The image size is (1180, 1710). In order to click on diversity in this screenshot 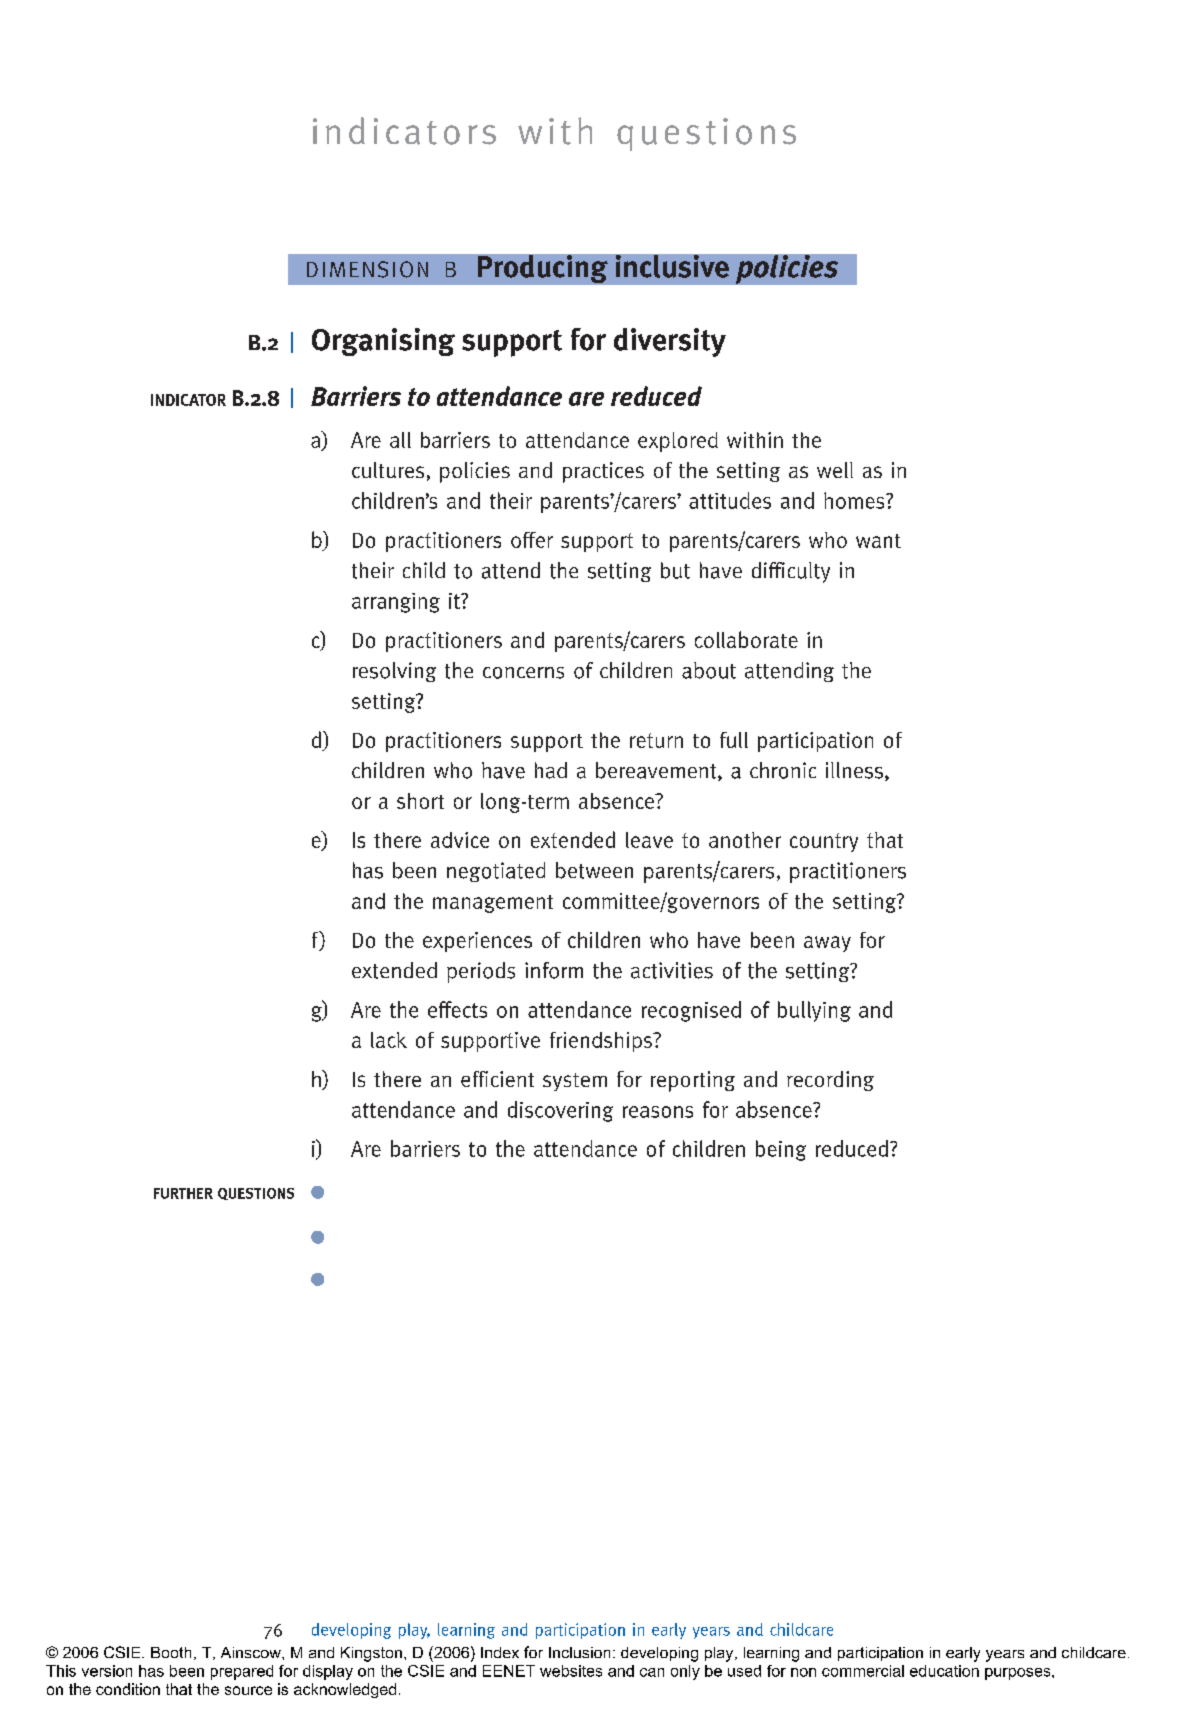, I will do `click(670, 342)`.
